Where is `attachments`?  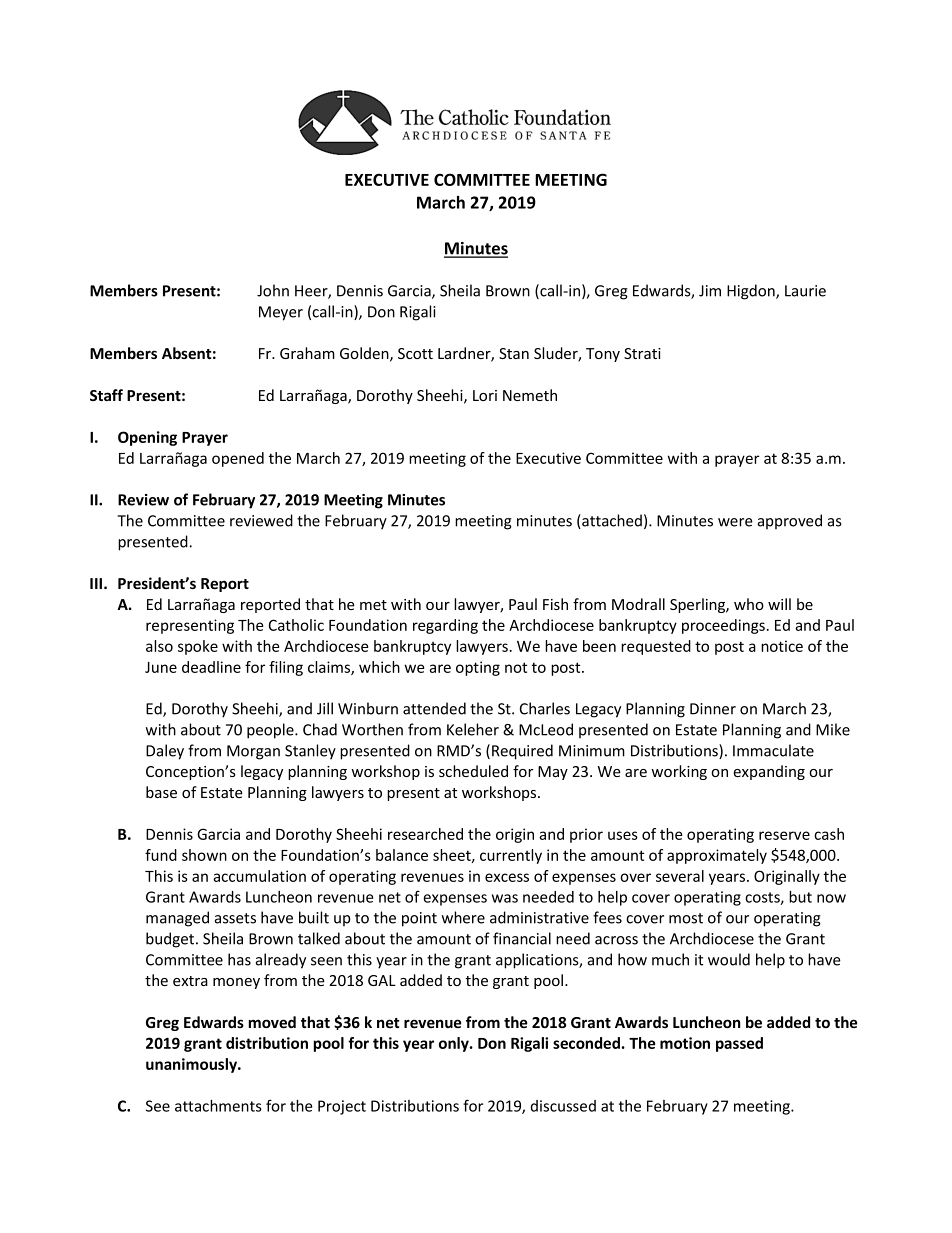 attachments is located at coordinates (218, 1106).
